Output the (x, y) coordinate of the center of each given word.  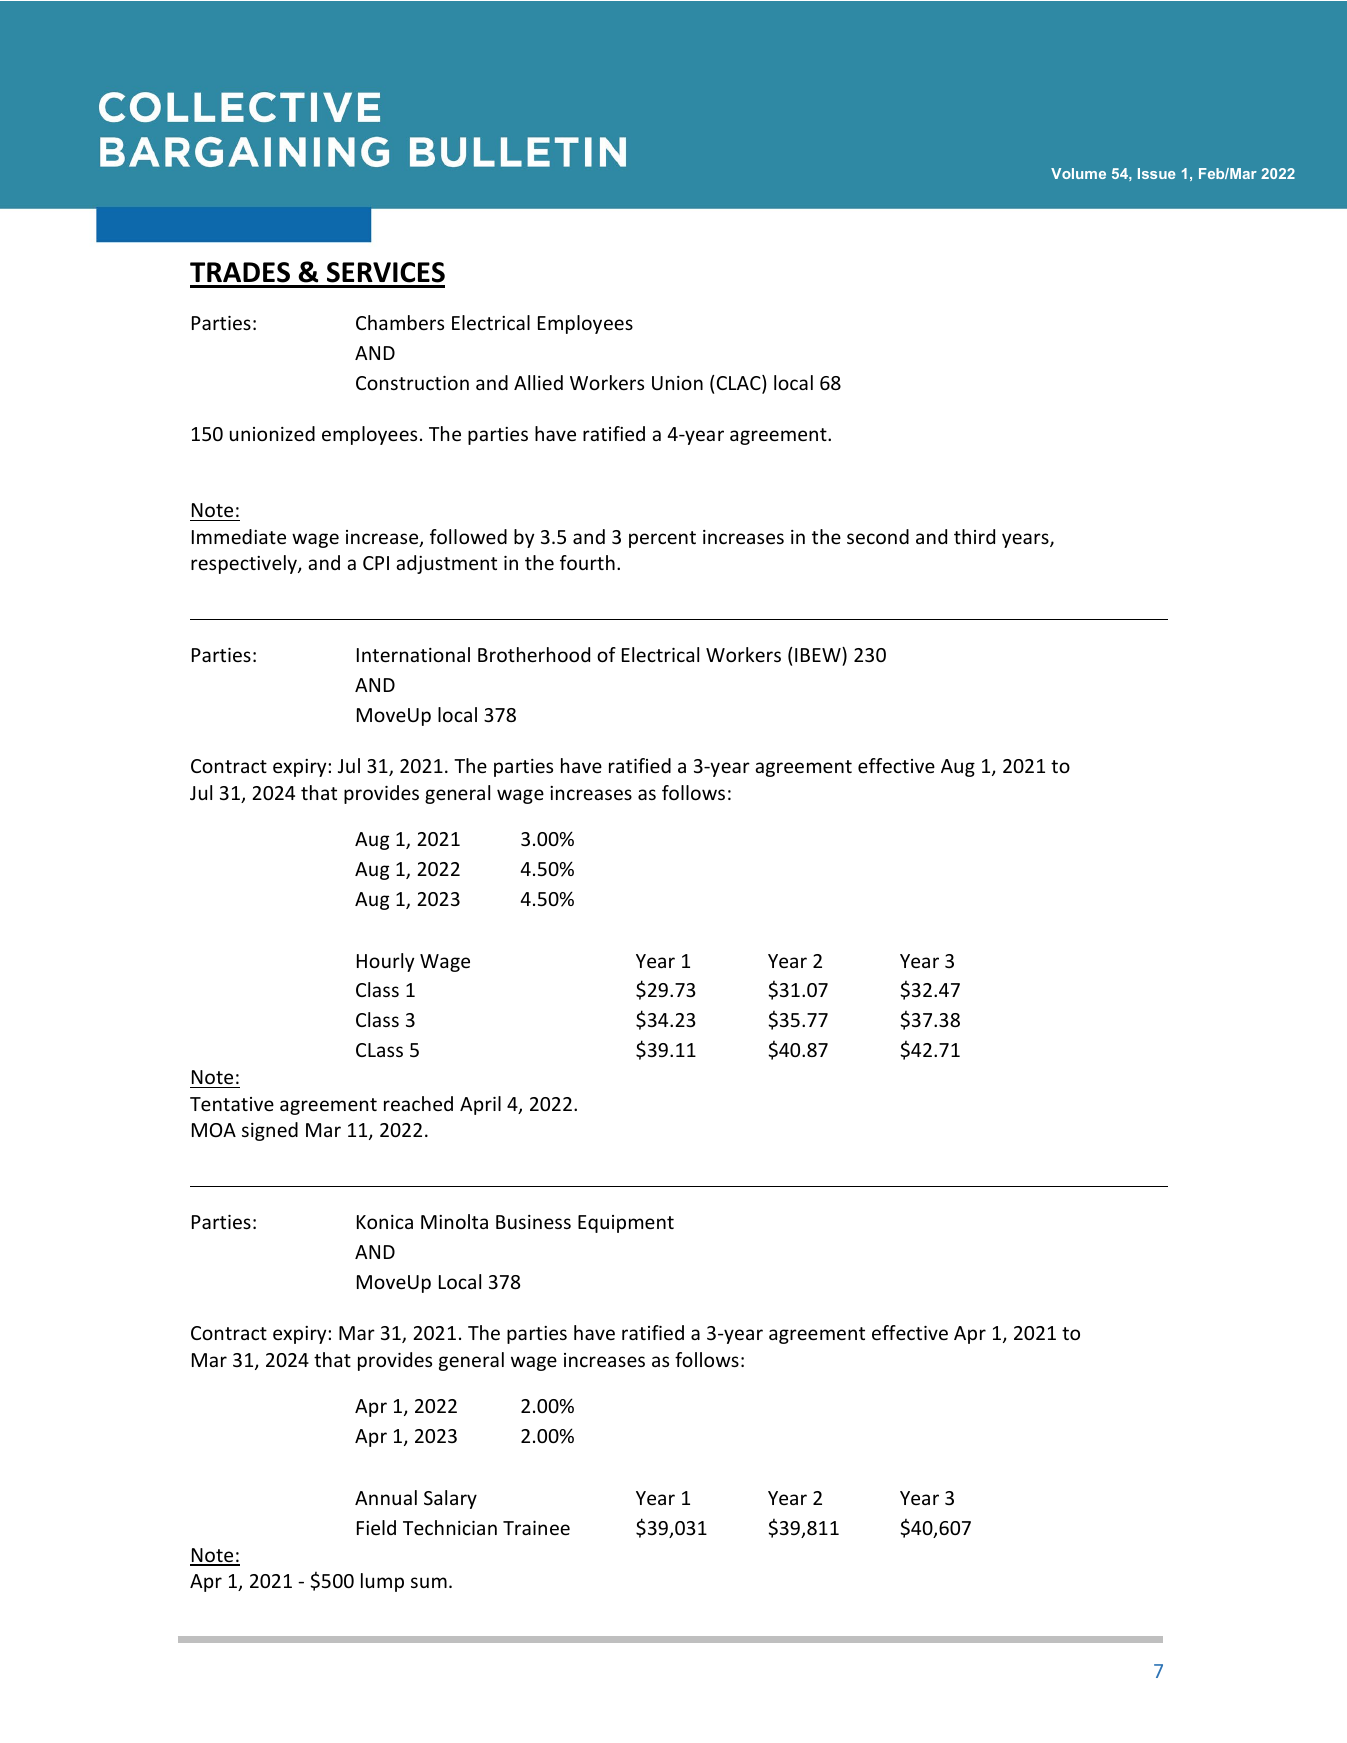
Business (533, 1222)
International (413, 654)
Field (376, 1527)
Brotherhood (534, 654)
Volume (1078, 173)
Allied (538, 382)
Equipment (626, 1224)
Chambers (400, 322)
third (974, 536)
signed (270, 1131)
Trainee (536, 1528)
